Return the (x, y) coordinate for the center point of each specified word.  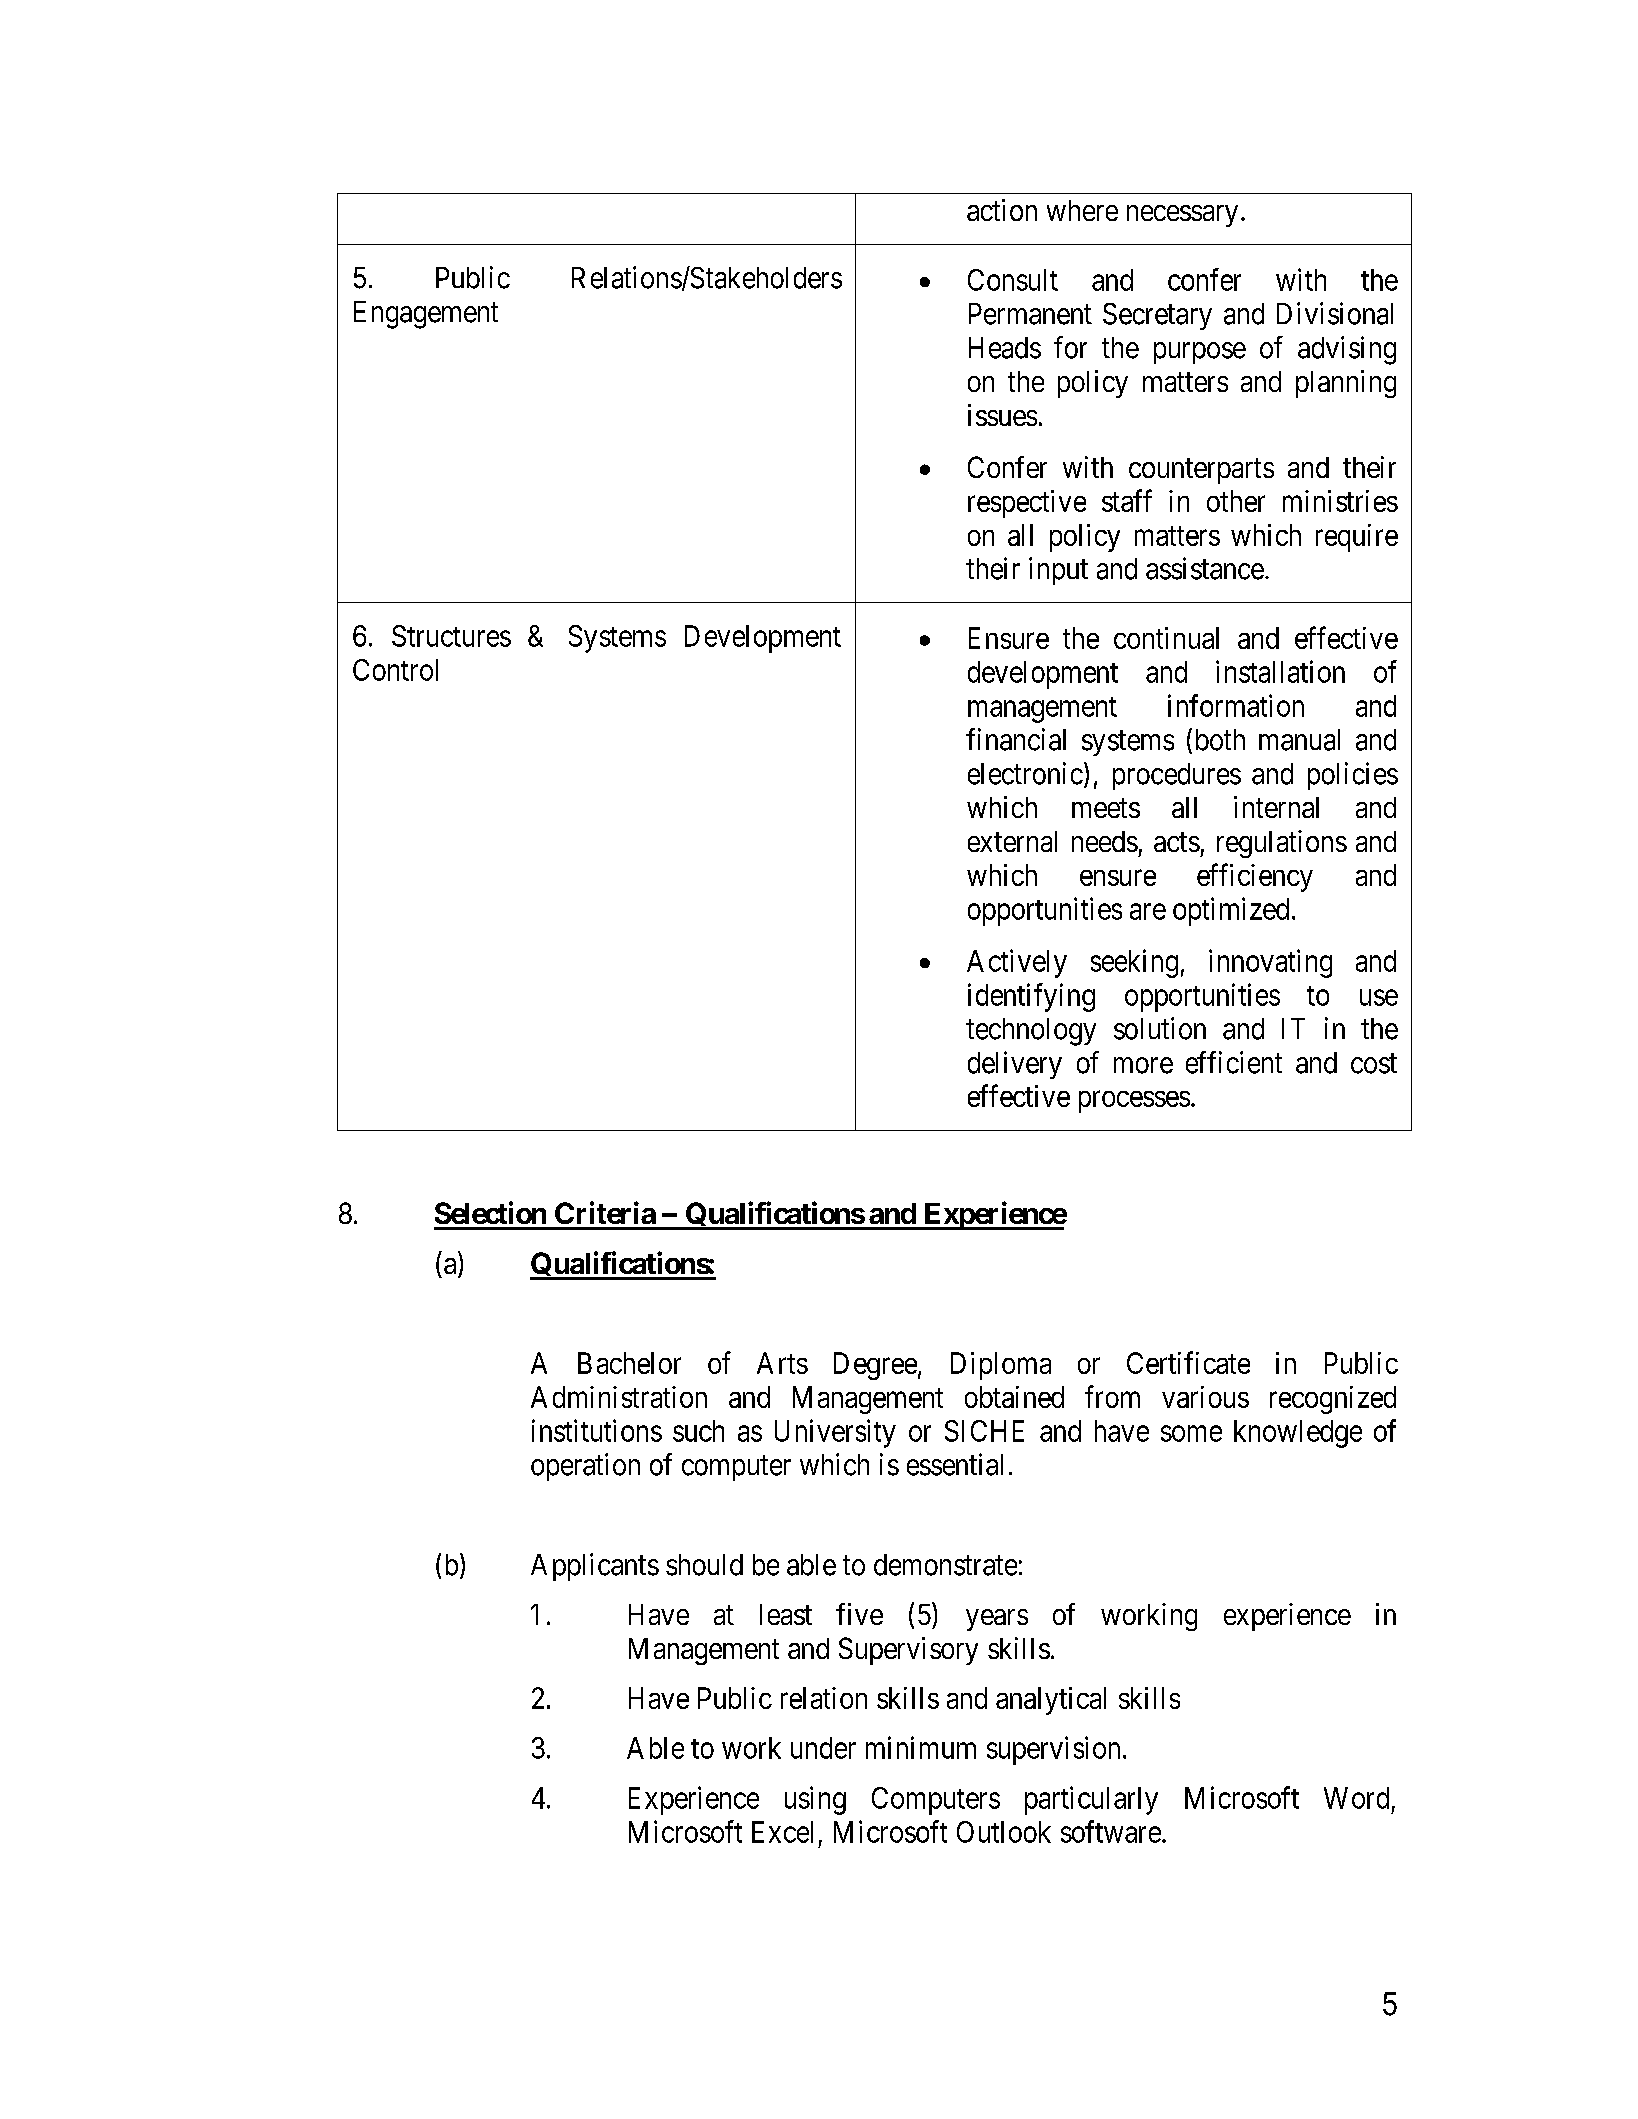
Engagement (426, 315)
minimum (921, 1747)
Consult (1013, 280)
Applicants (595, 1567)
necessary (1182, 216)
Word (1356, 1798)
